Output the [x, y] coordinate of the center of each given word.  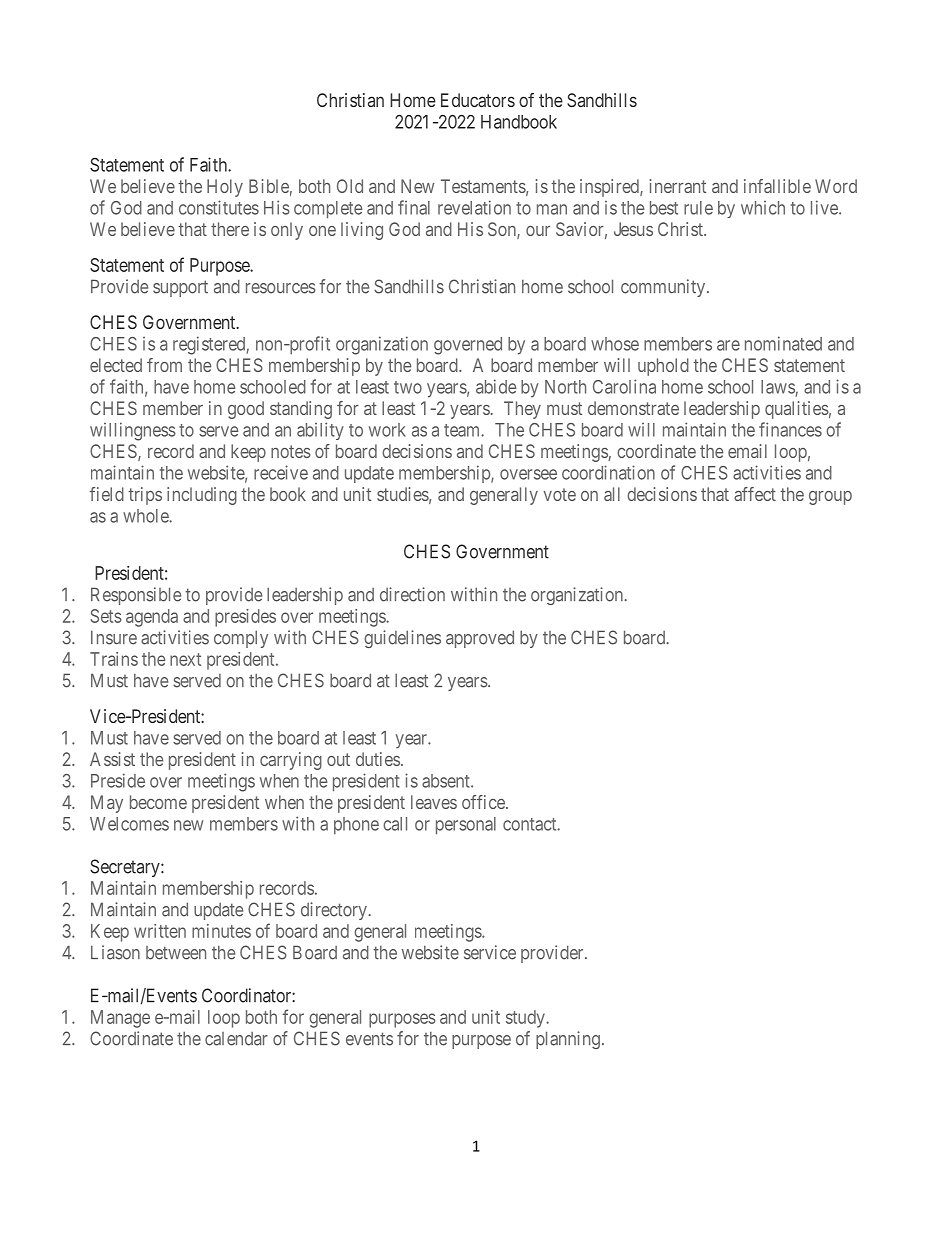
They [522, 410]
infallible [777, 186]
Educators [478, 100]
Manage [120, 1019]
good [246, 410]
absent [447, 781]
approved [480, 639]
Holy [225, 188]
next [185, 659]
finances [790, 429]
